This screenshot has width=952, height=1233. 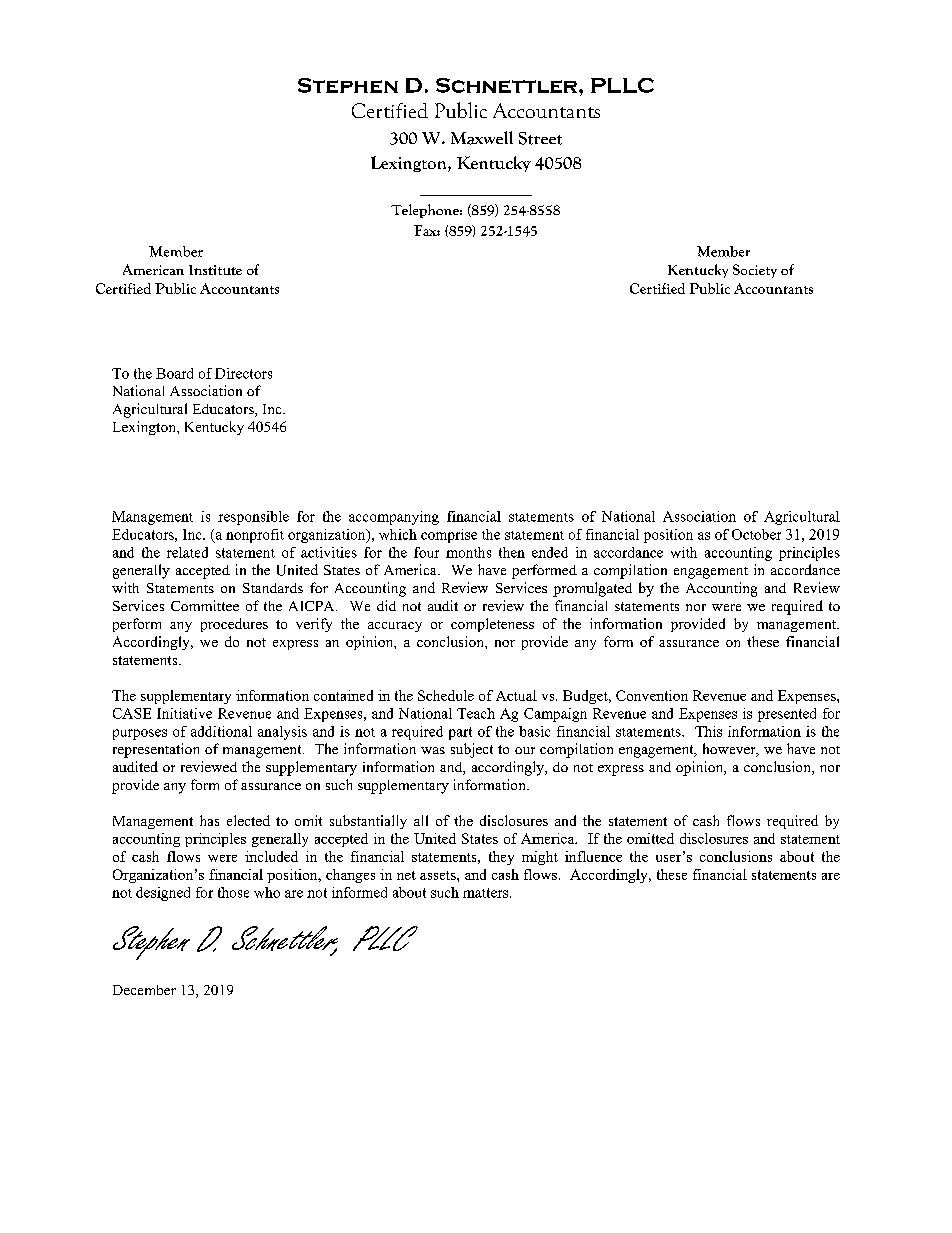 I want to click on Society, so click(x=755, y=271).
